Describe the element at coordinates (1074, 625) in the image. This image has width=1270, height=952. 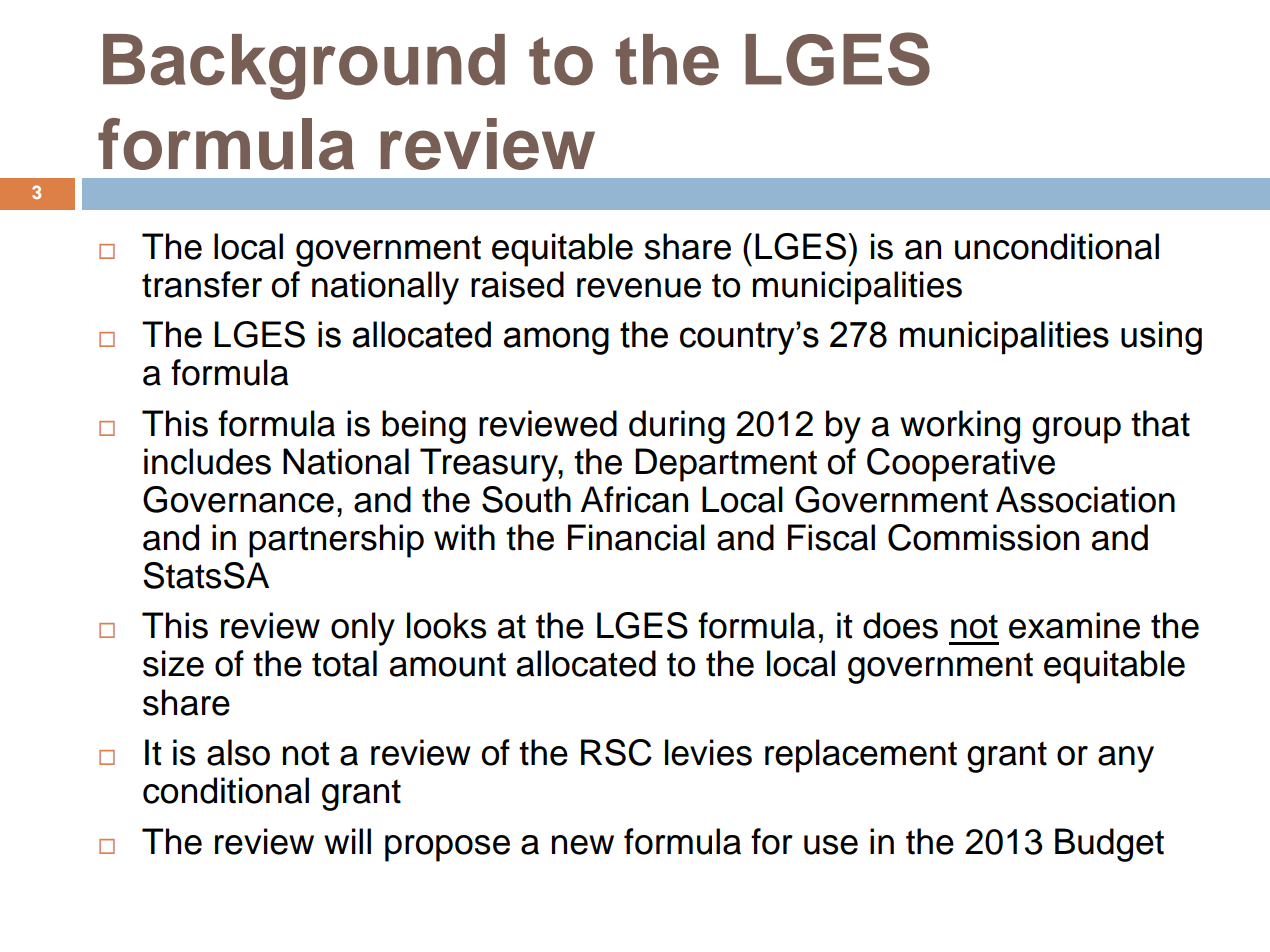
I see `examine` at that location.
